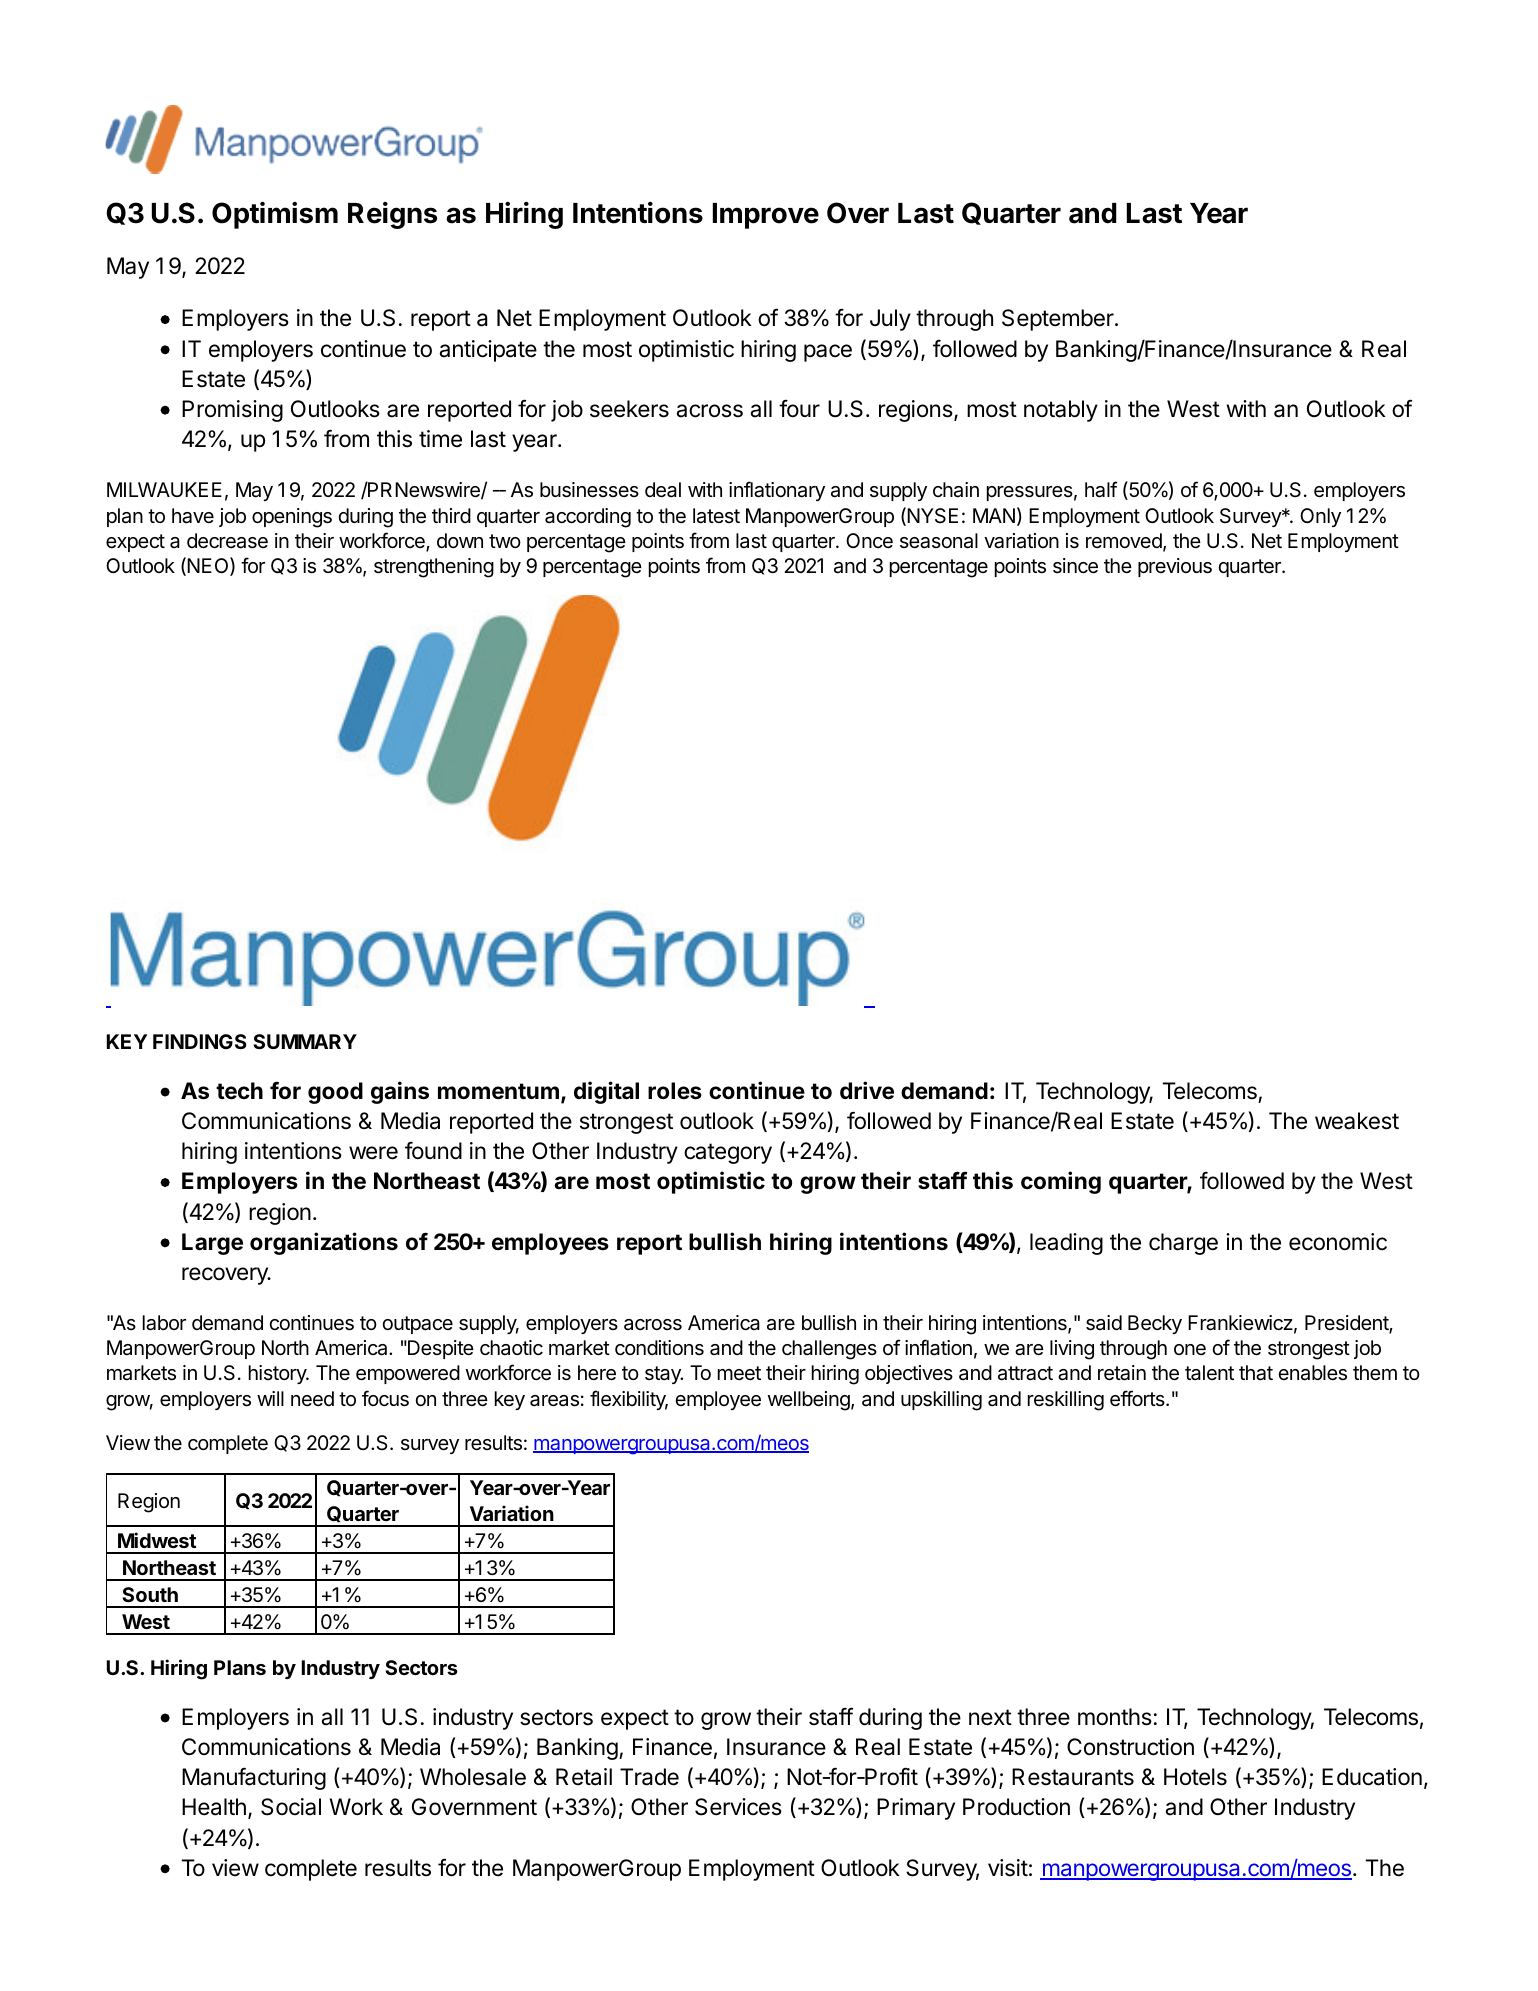  What do you see at coordinates (291, 1807) in the document?
I see `Social` at bounding box center [291, 1807].
